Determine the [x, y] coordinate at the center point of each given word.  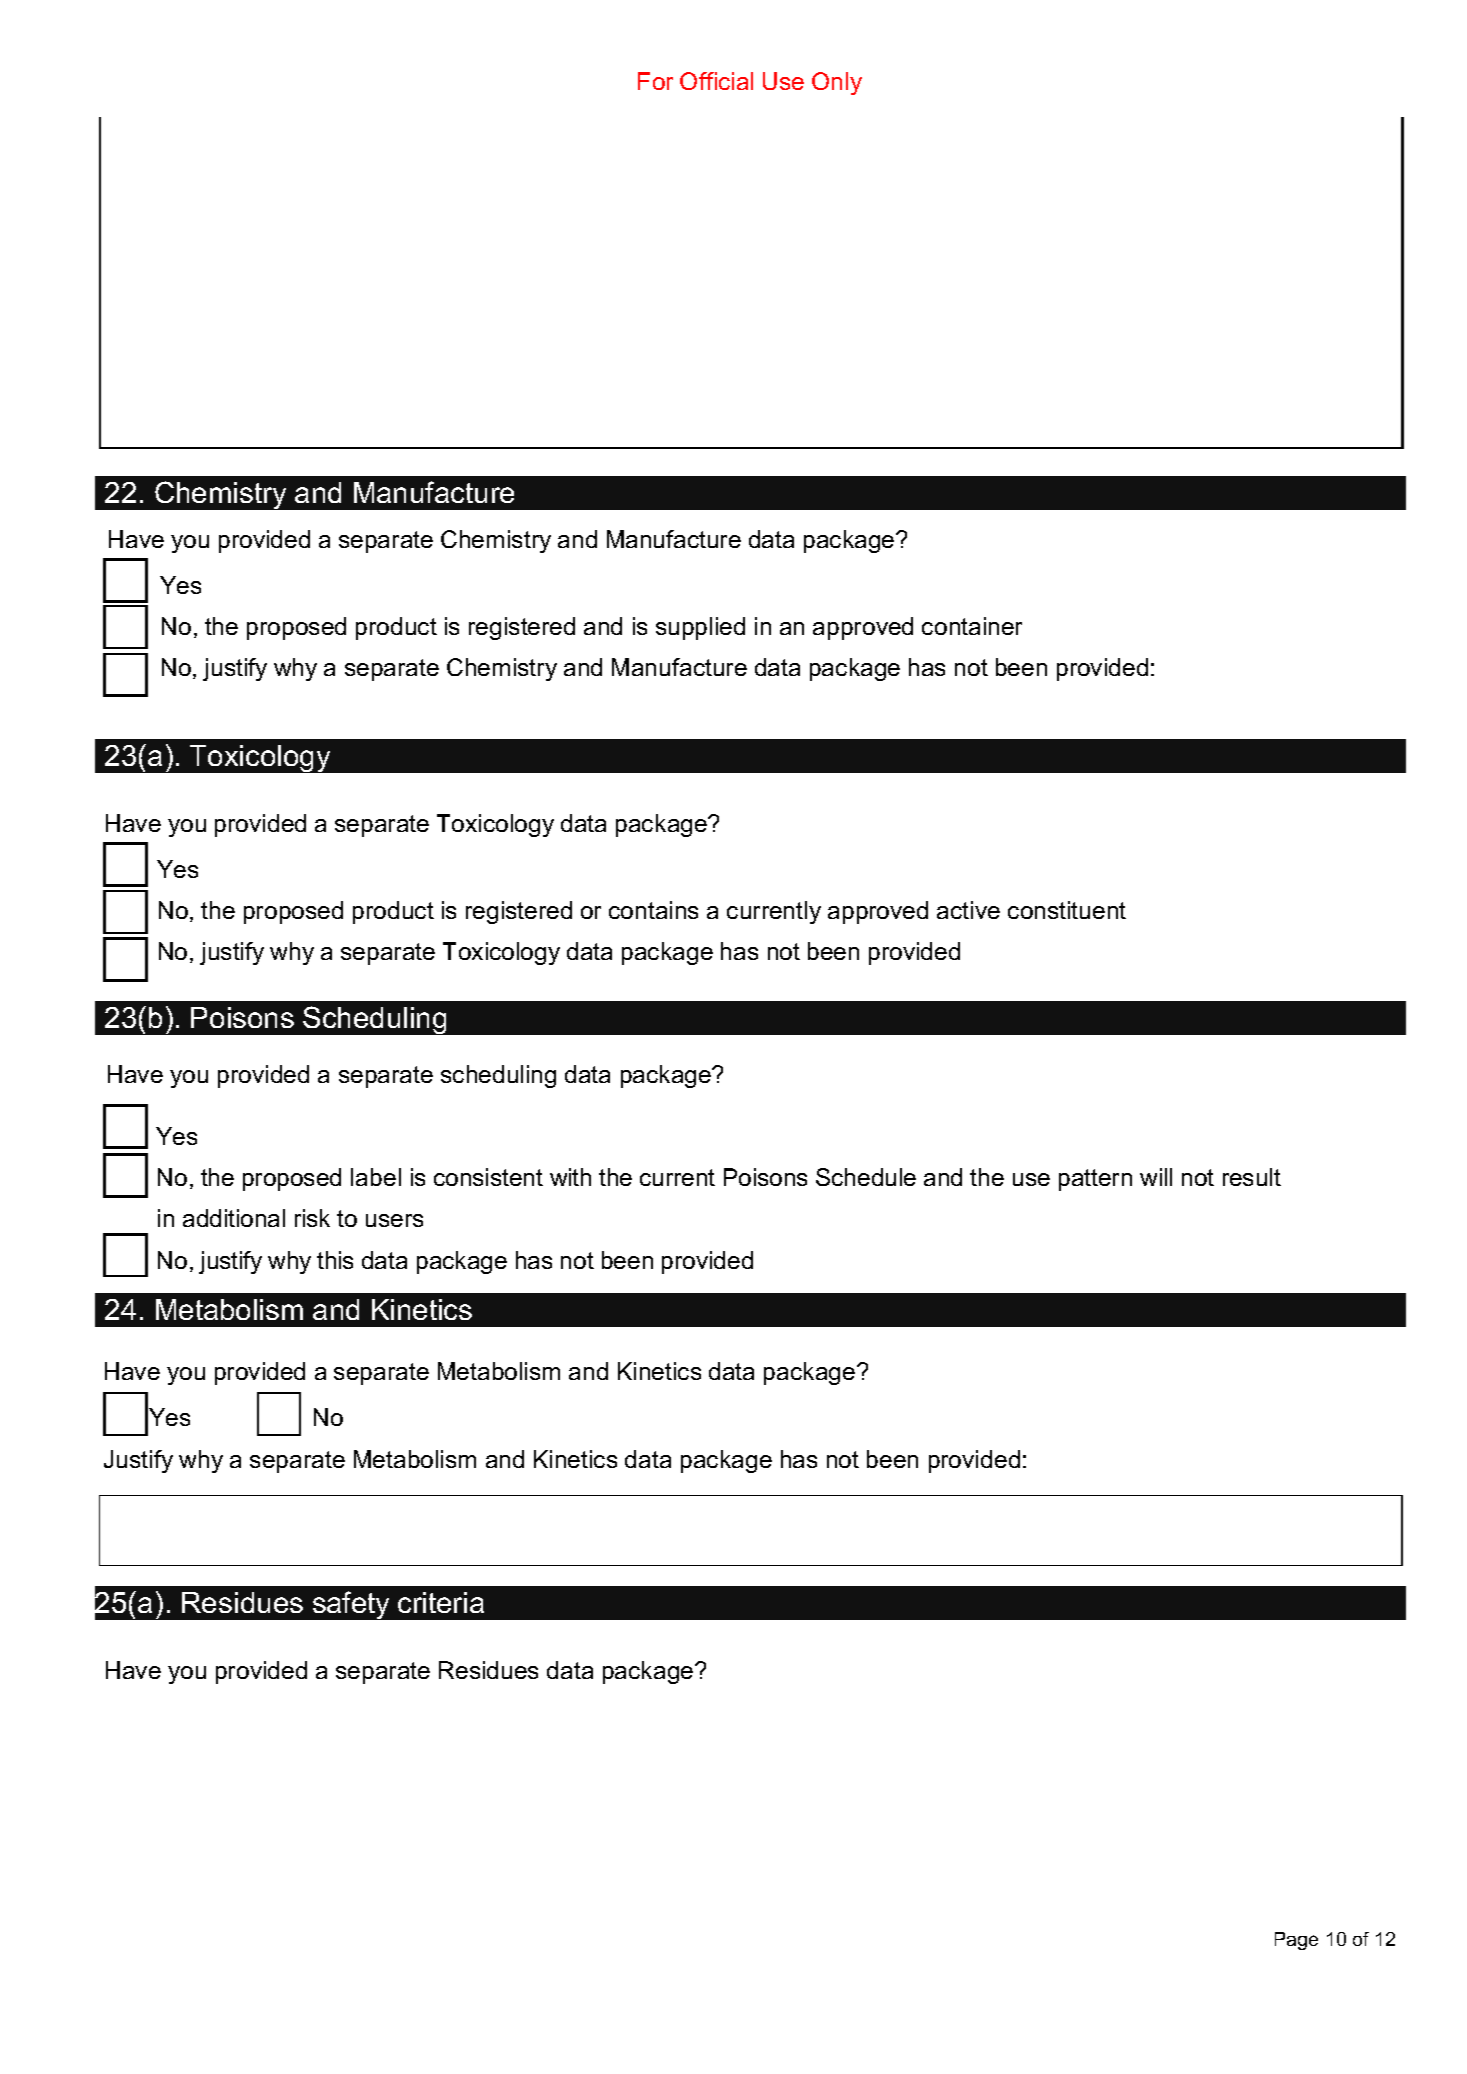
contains [653, 910]
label [376, 1177]
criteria [441, 1602]
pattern [1095, 1180]
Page [1296, 1941]
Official [716, 81]
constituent [1067, 910]
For [655, 81]
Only [837, 83]
